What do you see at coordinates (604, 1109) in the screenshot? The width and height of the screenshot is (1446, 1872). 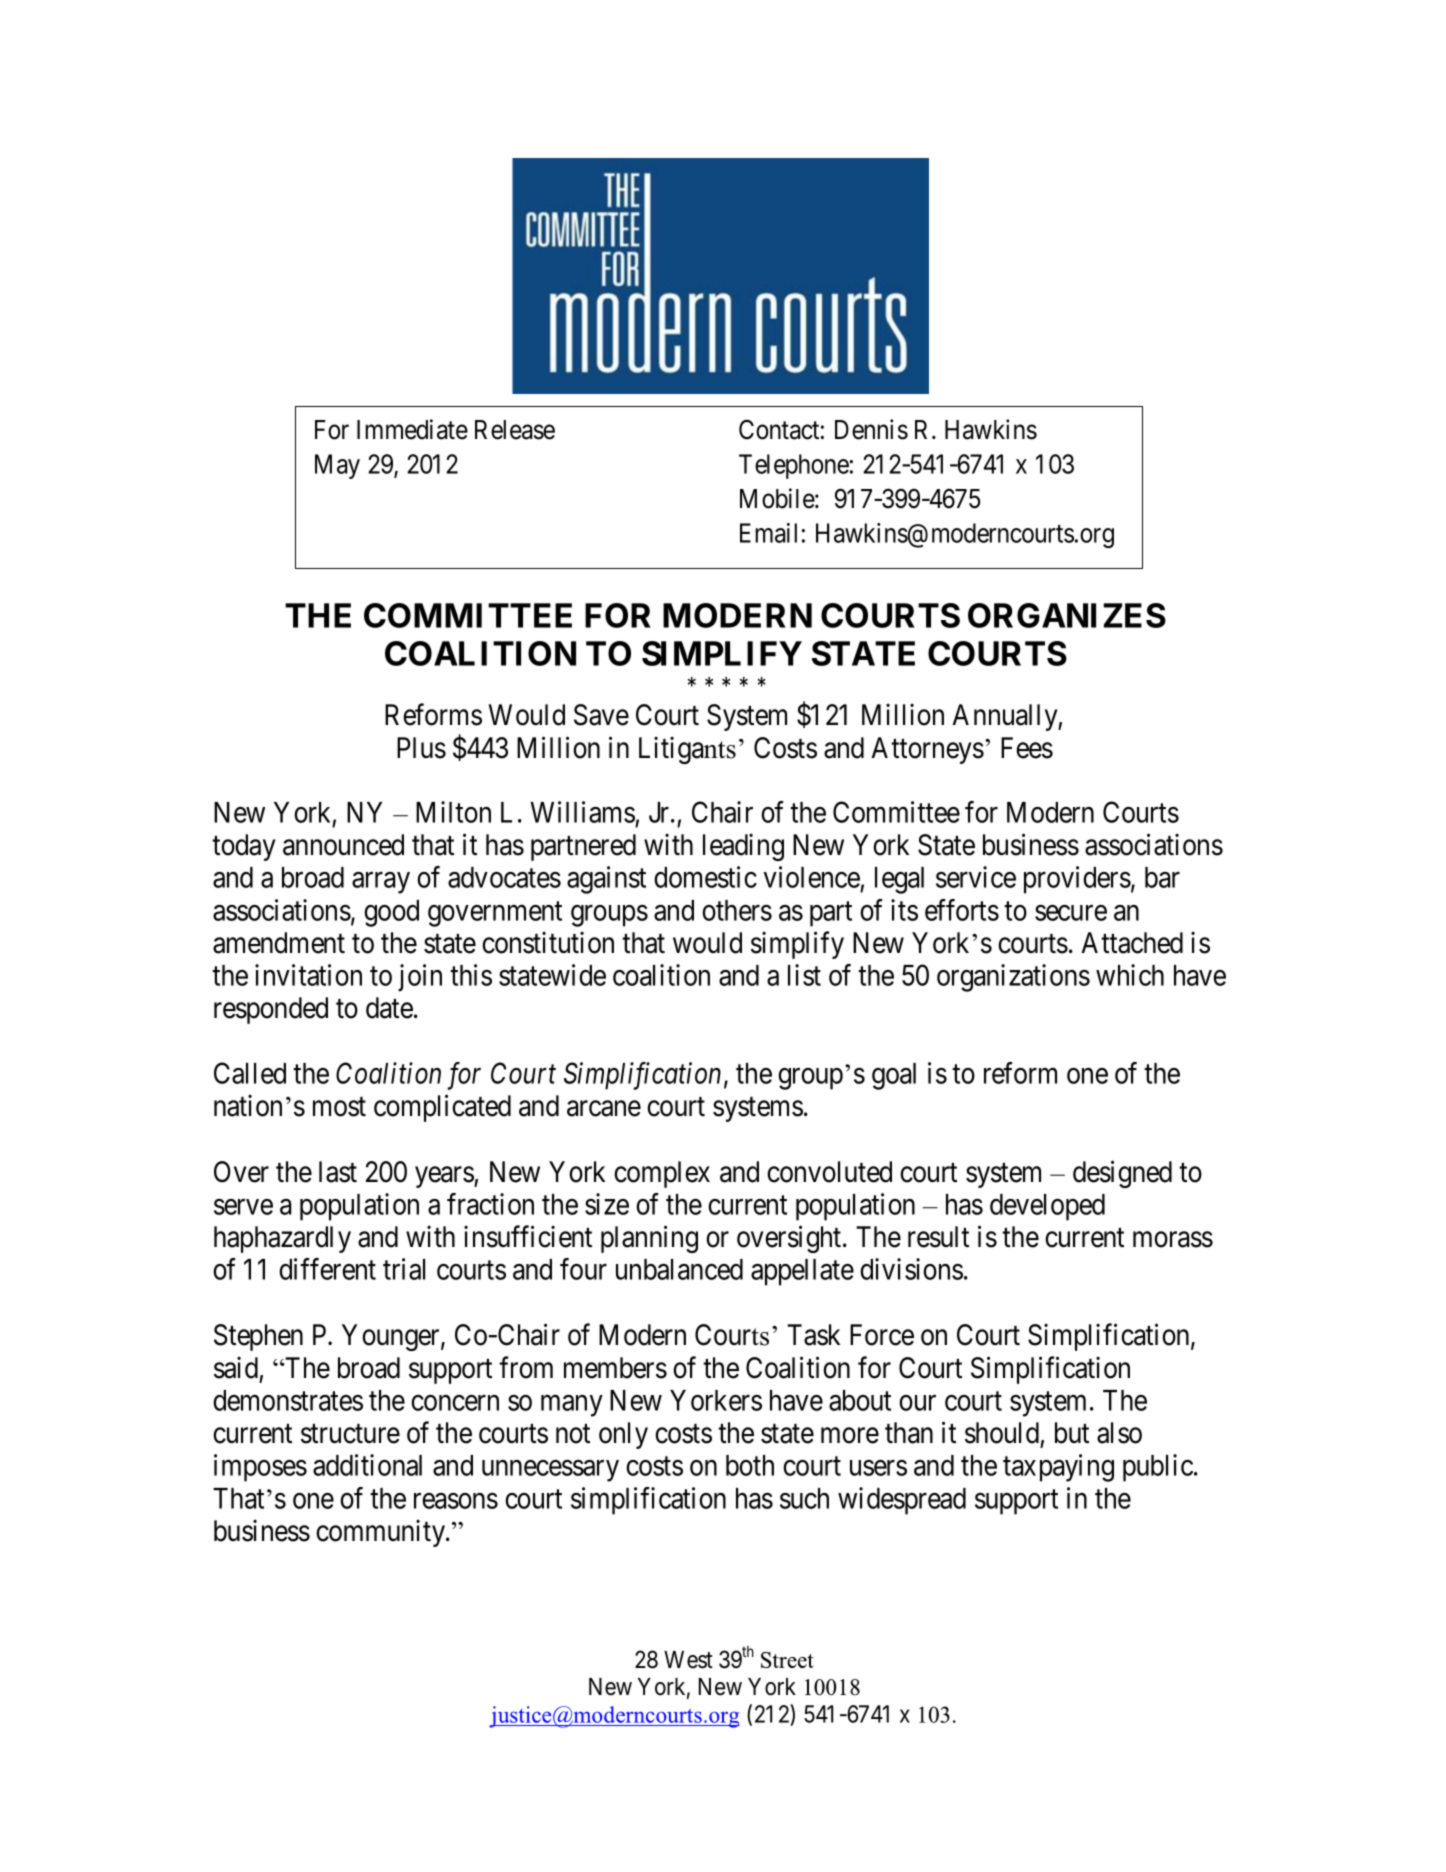 I see `arcane` at bounding box center [604, 1109].
